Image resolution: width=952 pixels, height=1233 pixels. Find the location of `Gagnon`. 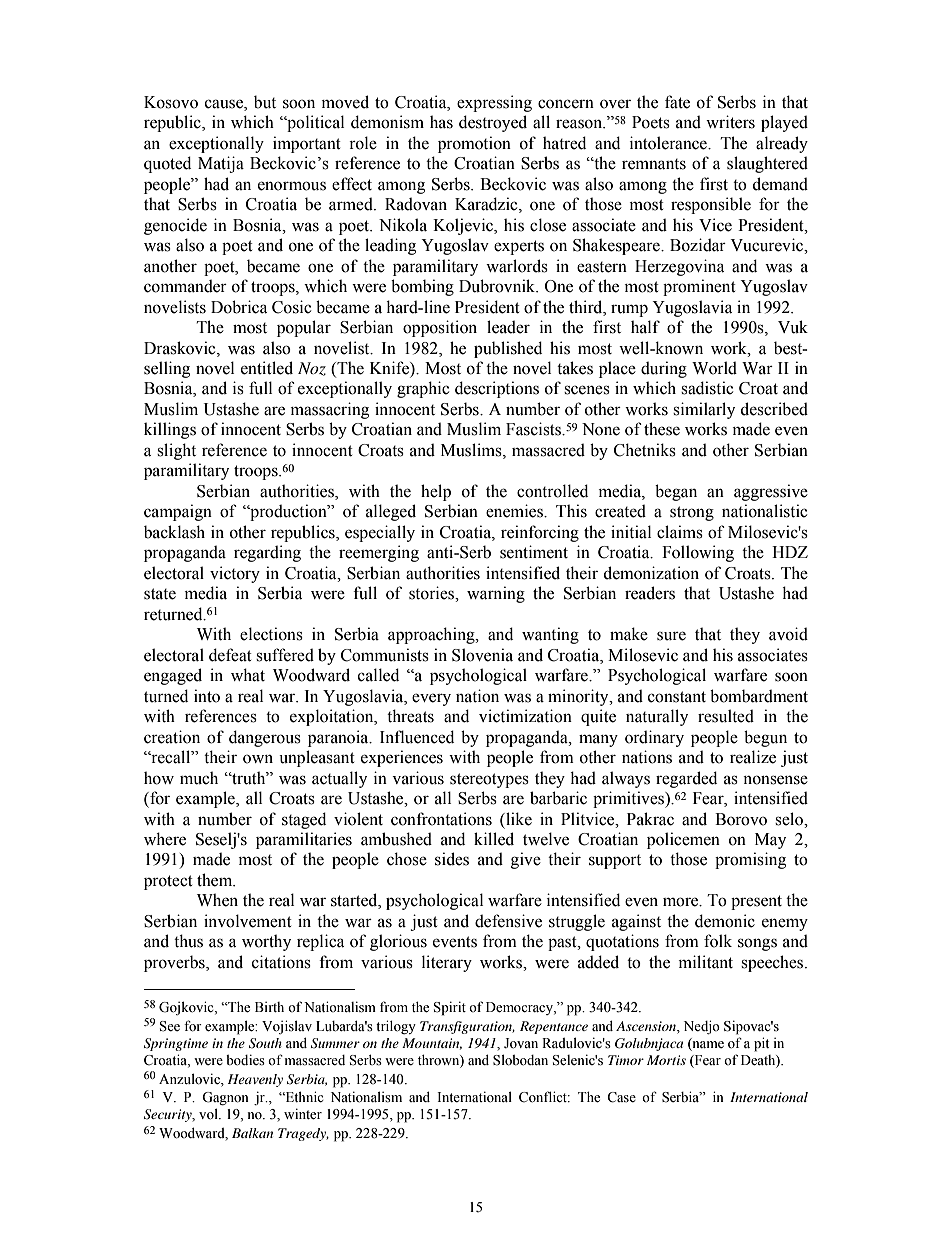

Gagnon is located at coordinates (225, 1099).
